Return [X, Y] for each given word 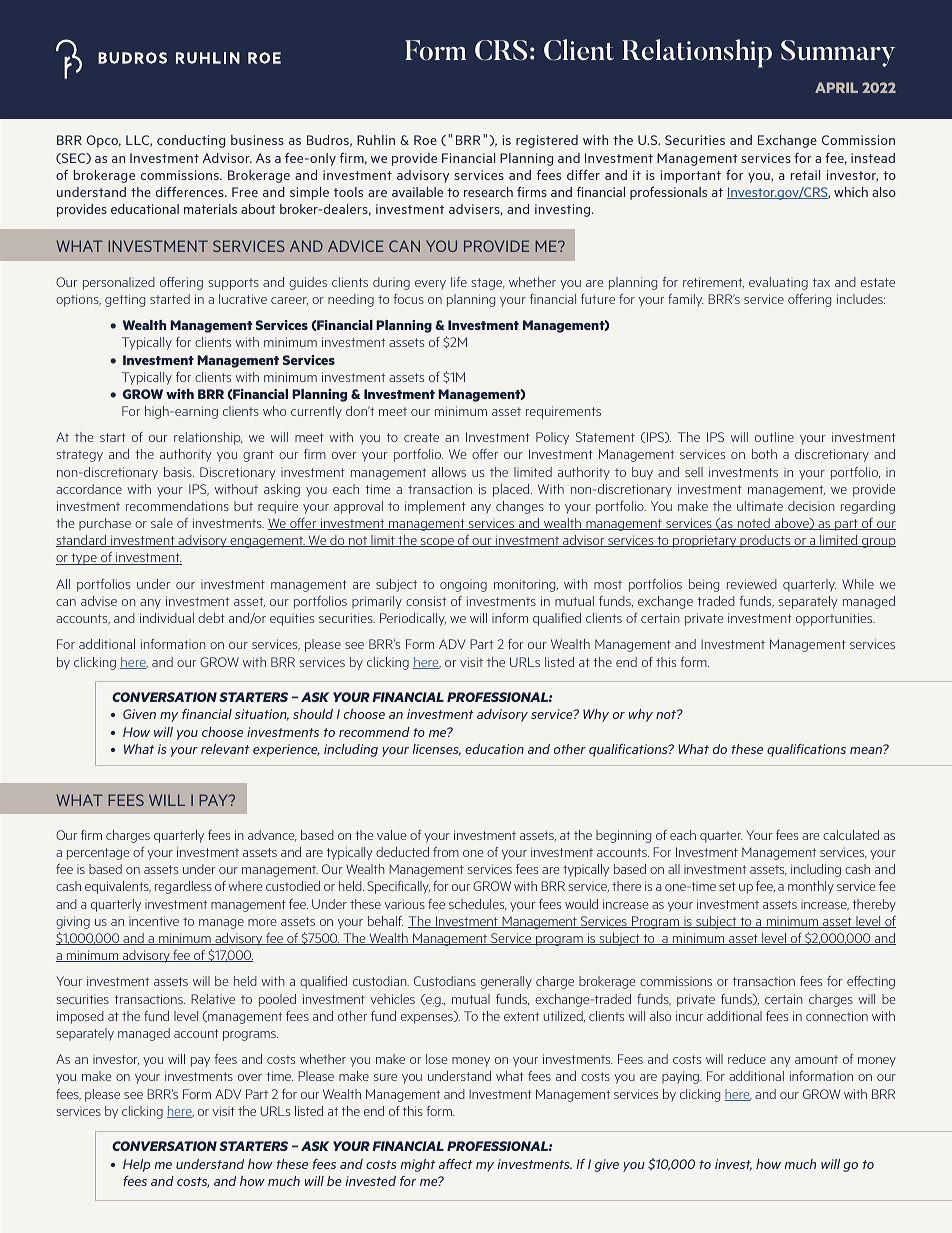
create [421, 437]
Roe [425, 140]
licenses [437, 750]
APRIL [836, 87]
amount [816, 1059]
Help [136, 1165]
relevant [225, 749]
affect [456, 1164]
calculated [851, 835]
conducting [191, 141]
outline [774, 437]
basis [179, 472]
